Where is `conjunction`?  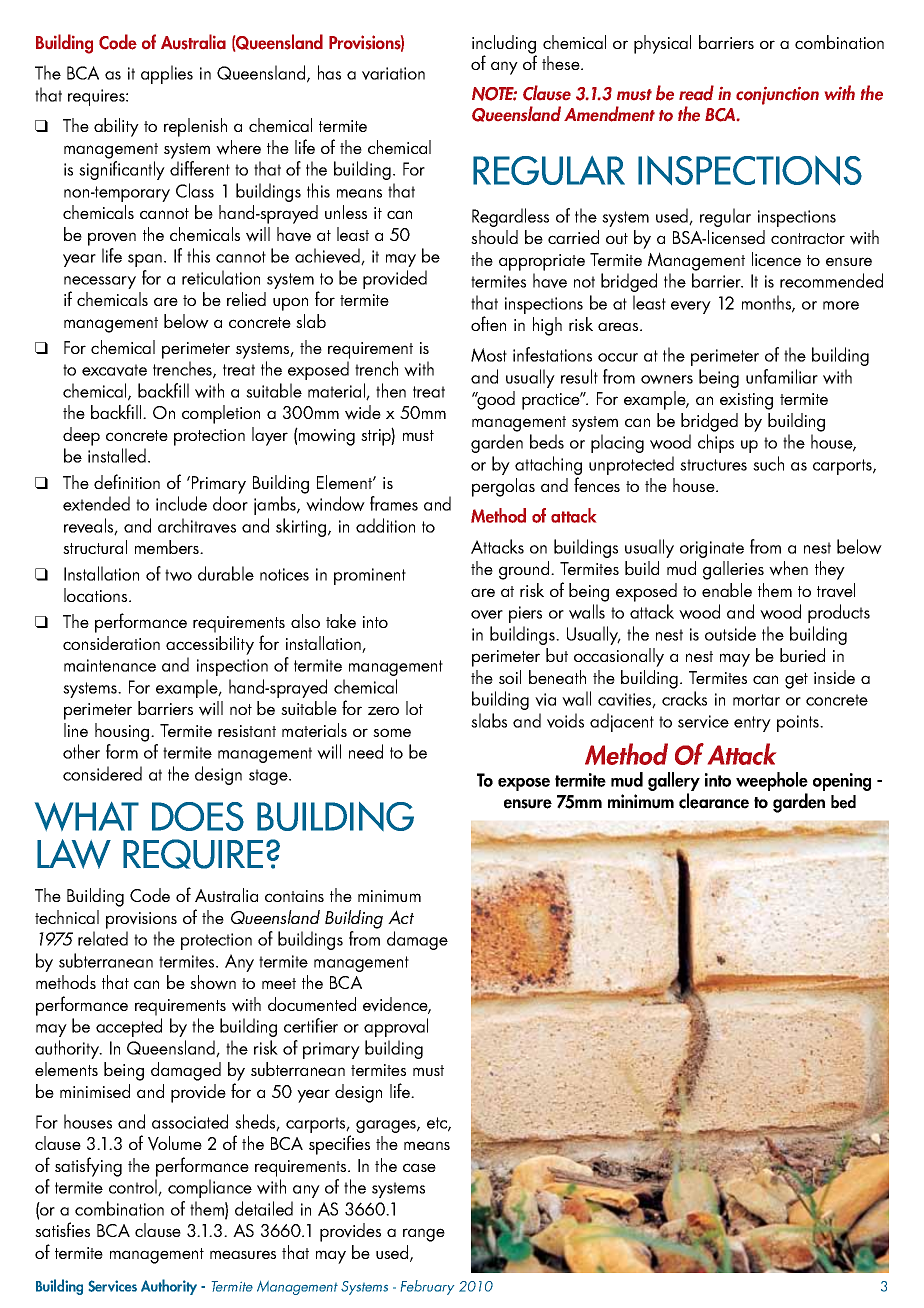 conjunction is located at coordinates (777, 96).
